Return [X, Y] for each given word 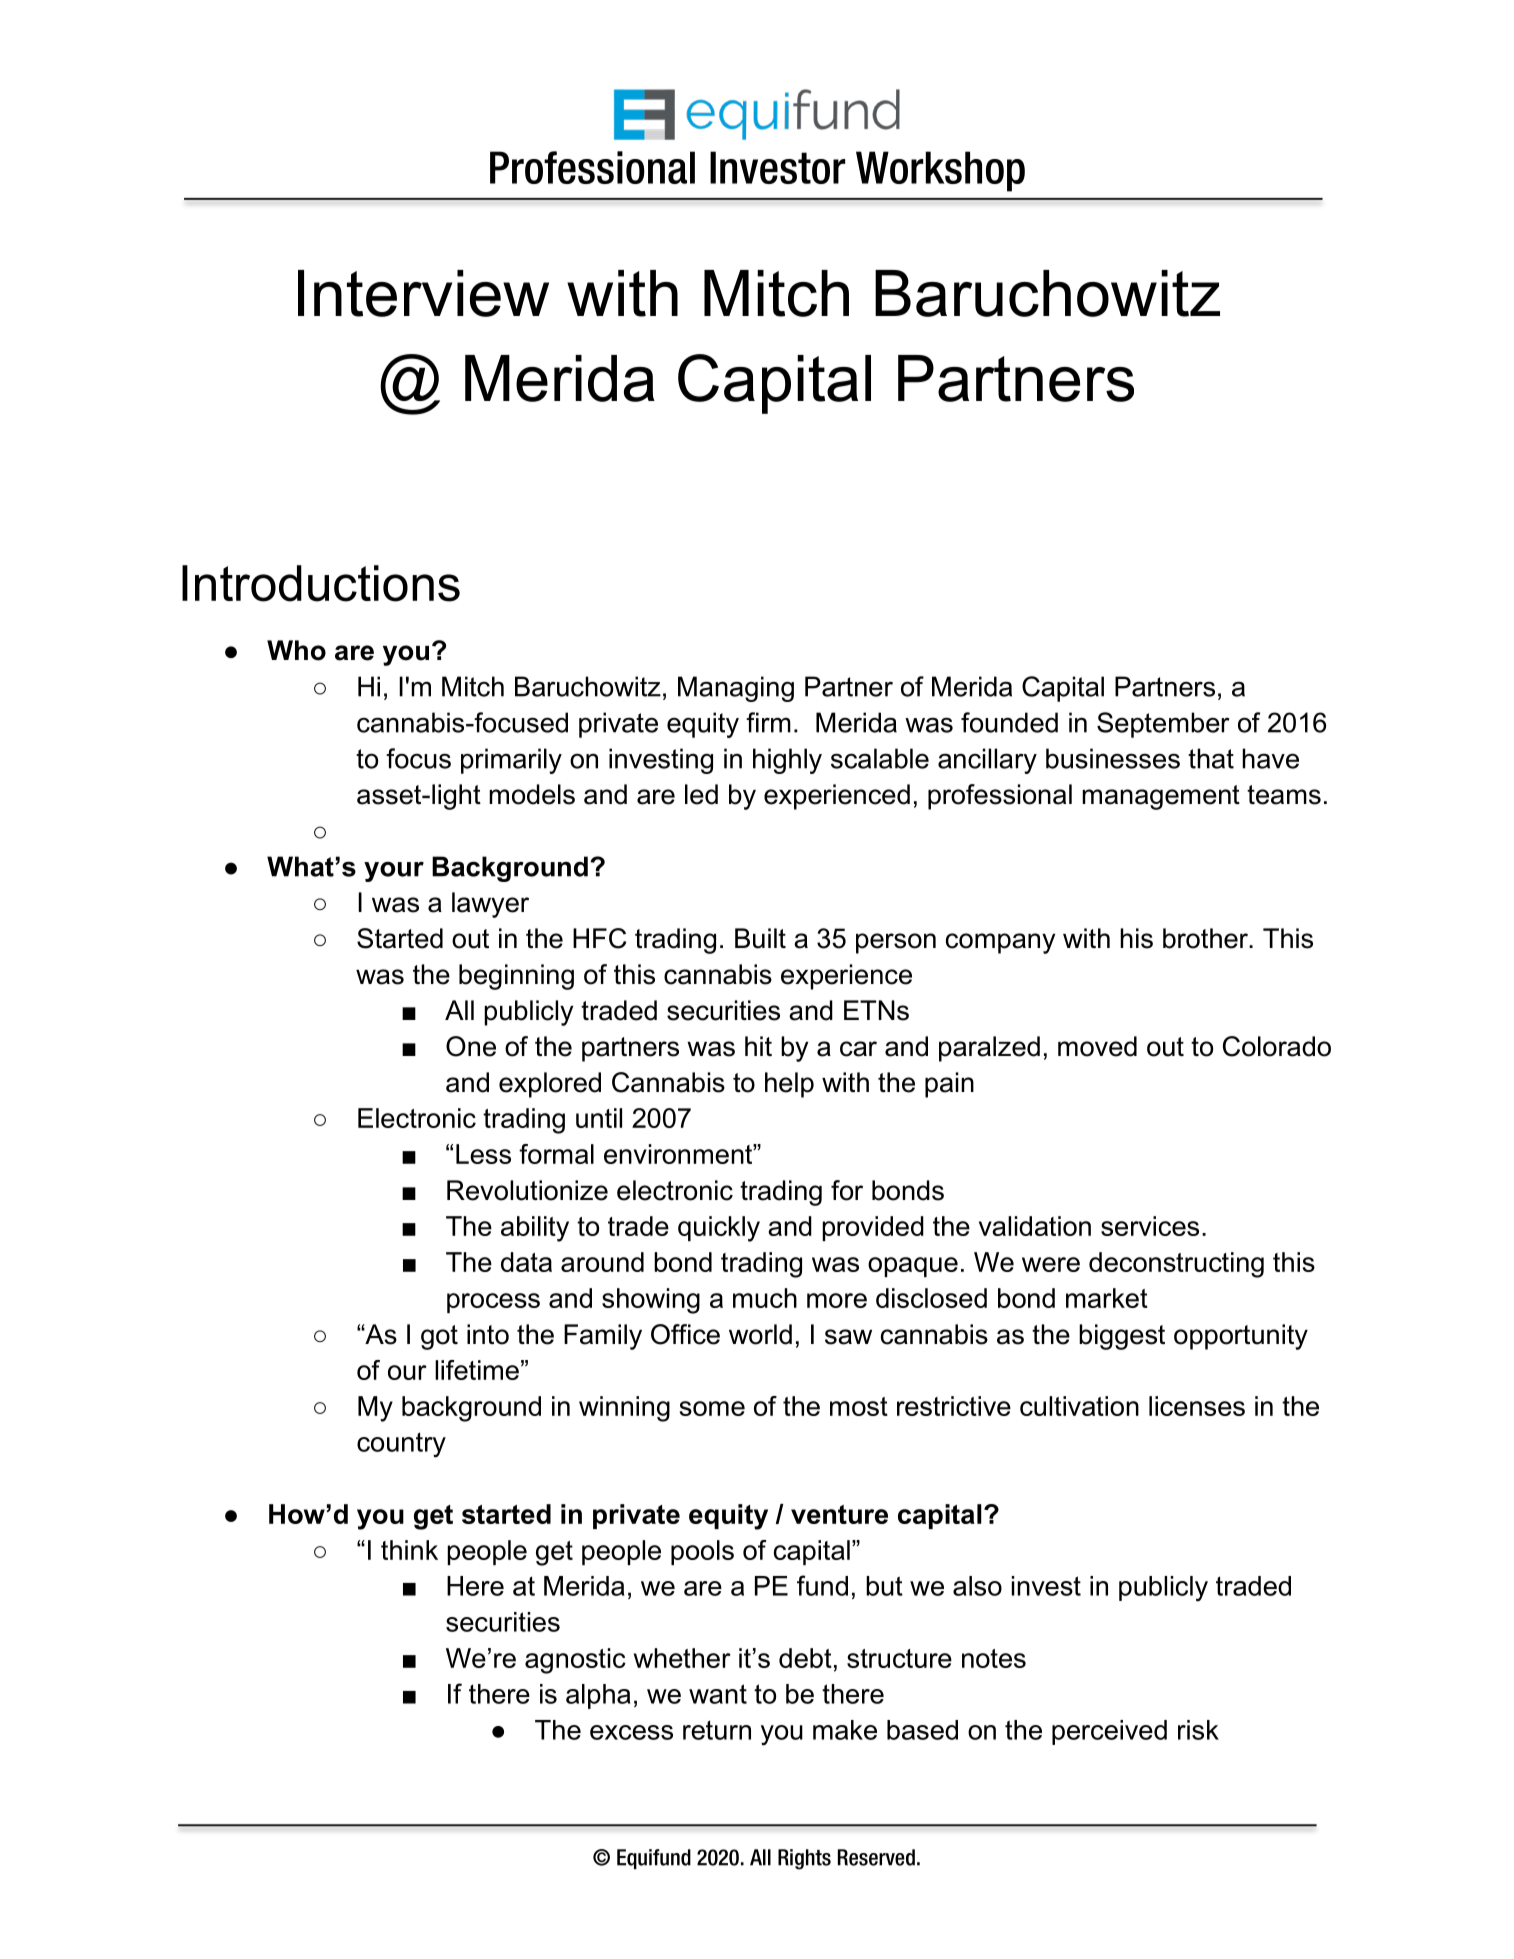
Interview [423, 293]
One [471, 1046]
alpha [598, 1696]
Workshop [940, 171]
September [1163, 725]
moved [1097, 1046]
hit [758, 1046]
